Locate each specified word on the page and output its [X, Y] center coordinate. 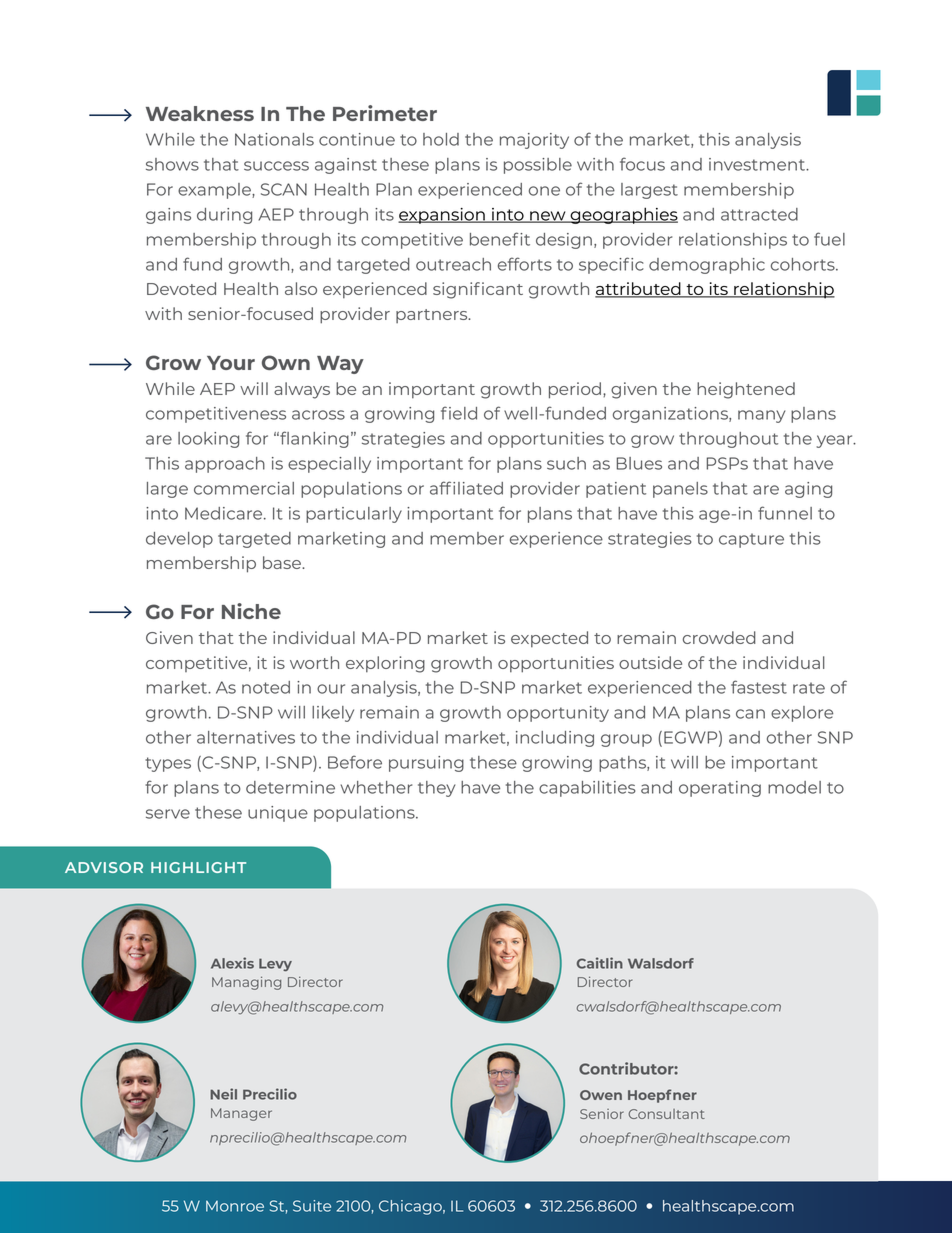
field [459, 413]
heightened [746, 390]
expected [549, 639]
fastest [759, 687]
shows [172, 164]
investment [758, 164]
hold [441, 139]
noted [266, 687]
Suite [312, 1206]
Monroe [235, 1206]
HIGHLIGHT [198, 867]
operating [720, 789]
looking [208, 440]
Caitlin [600, 963]
